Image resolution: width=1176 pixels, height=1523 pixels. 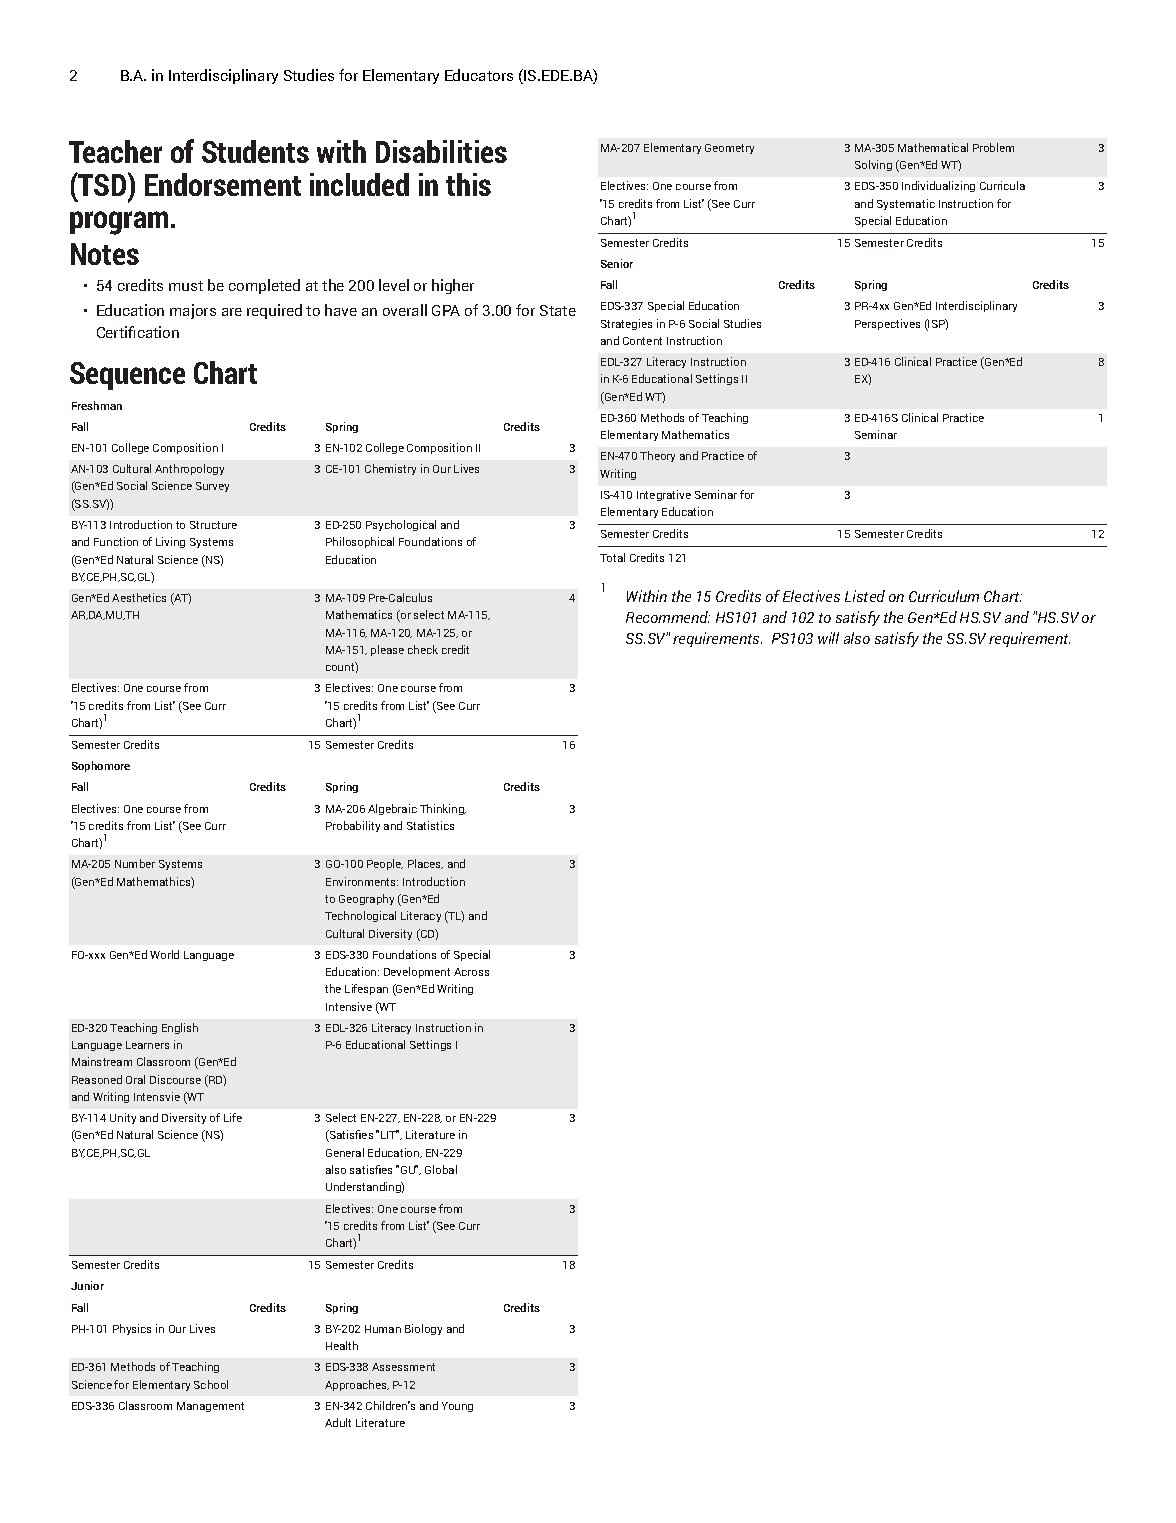 I want to click on Students, so click(x=255, y=151).
